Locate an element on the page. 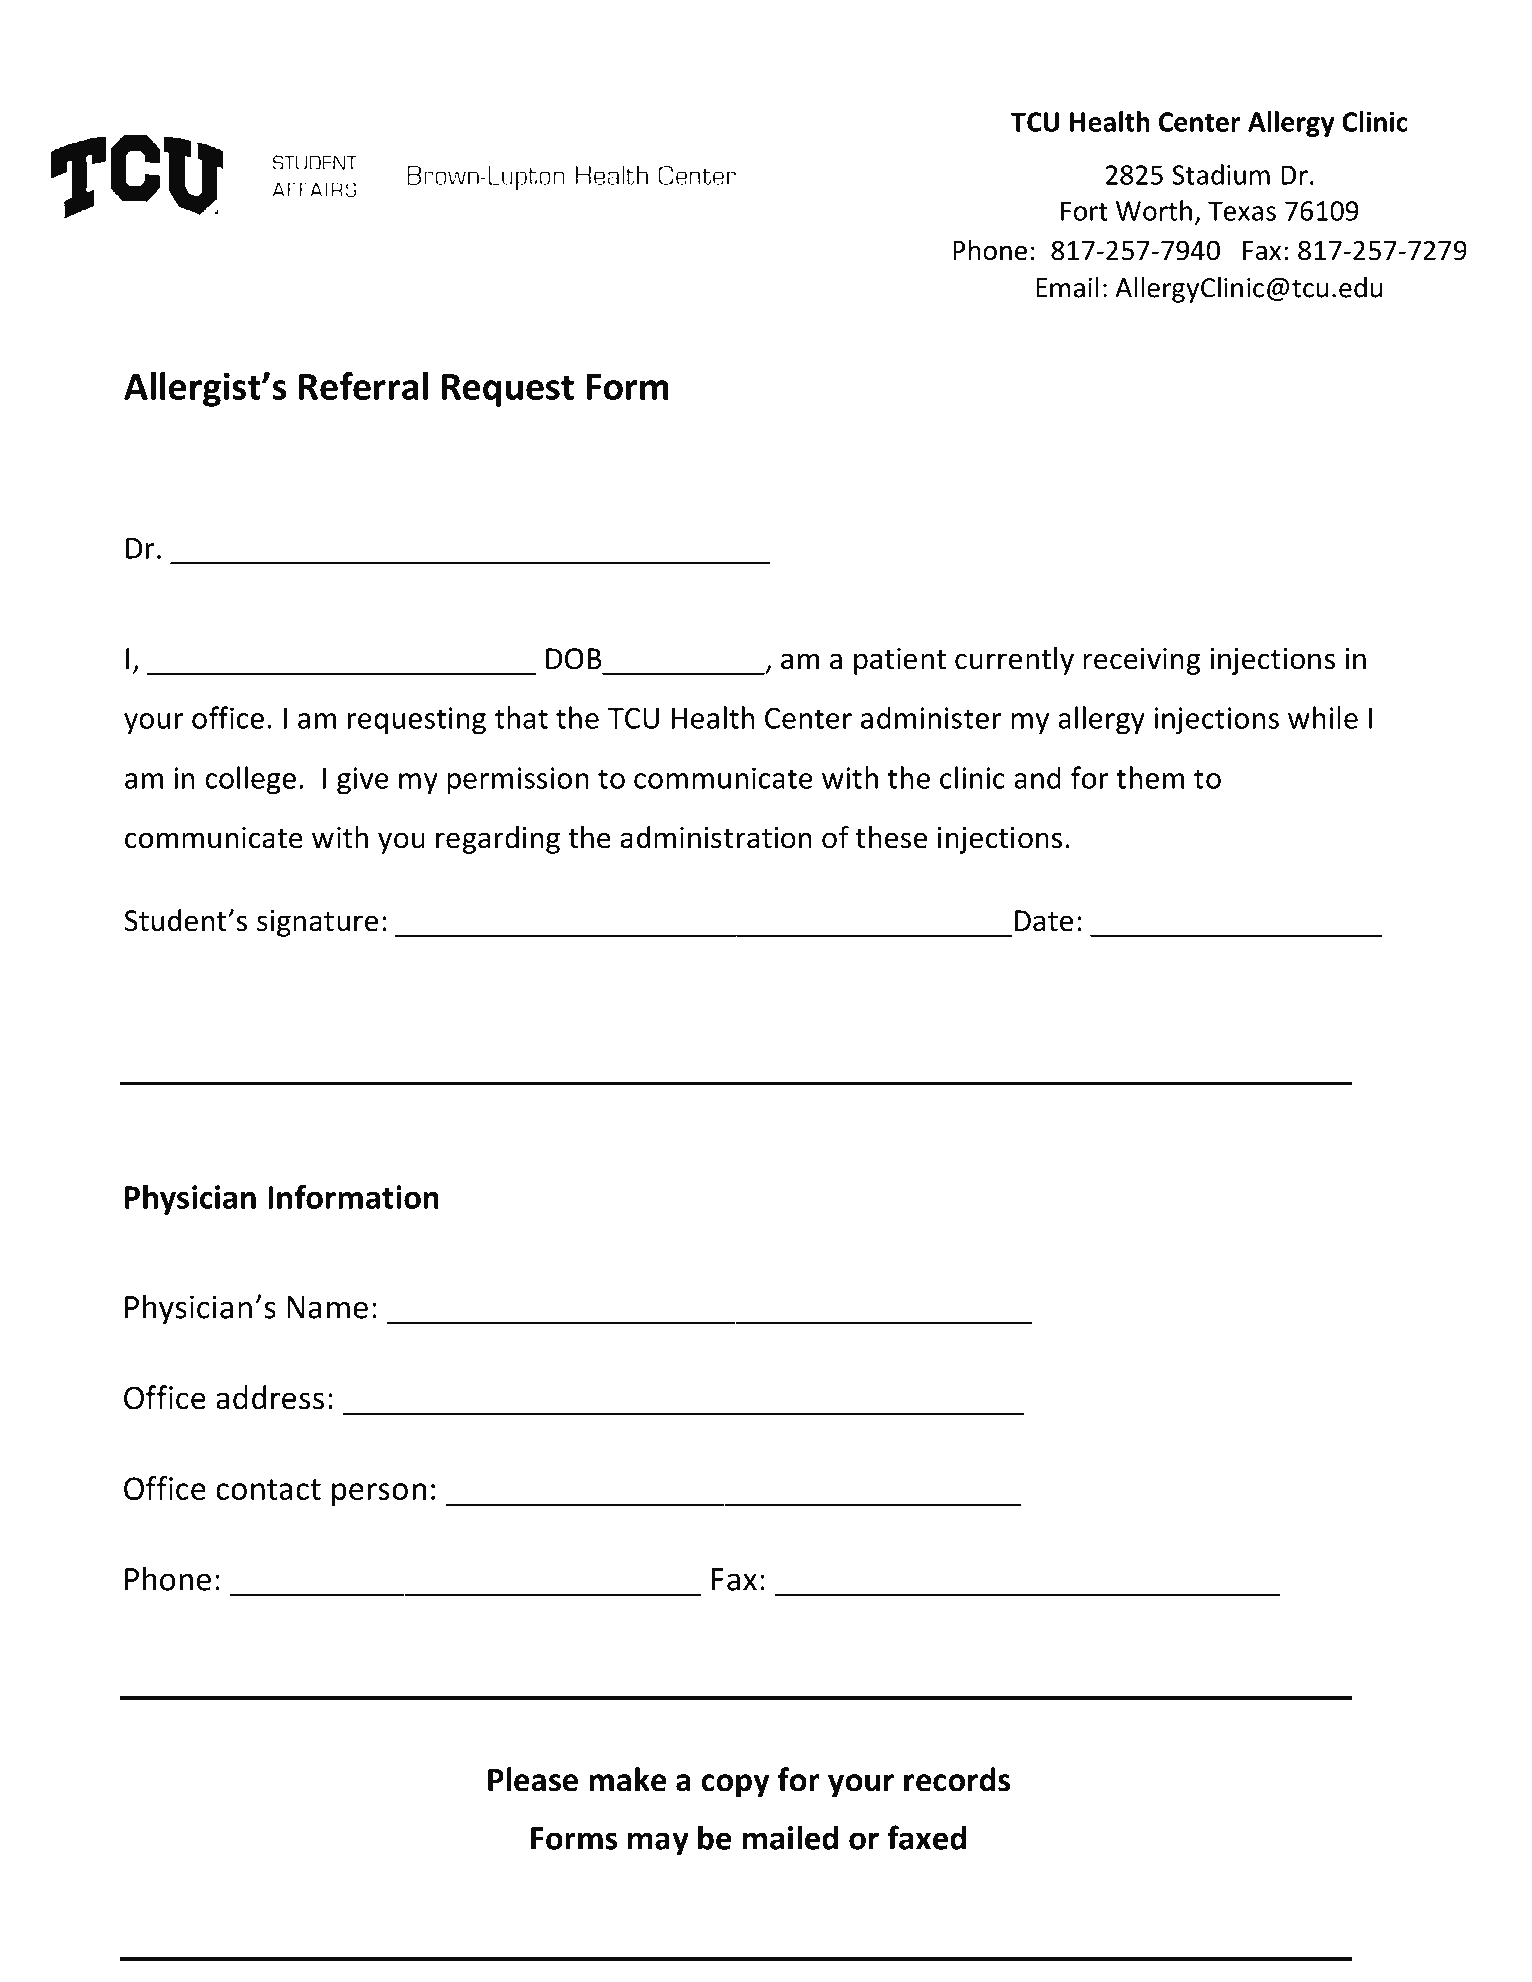 This image has height=1982, width=1532. Please is located at coordinates (533, 1779).
